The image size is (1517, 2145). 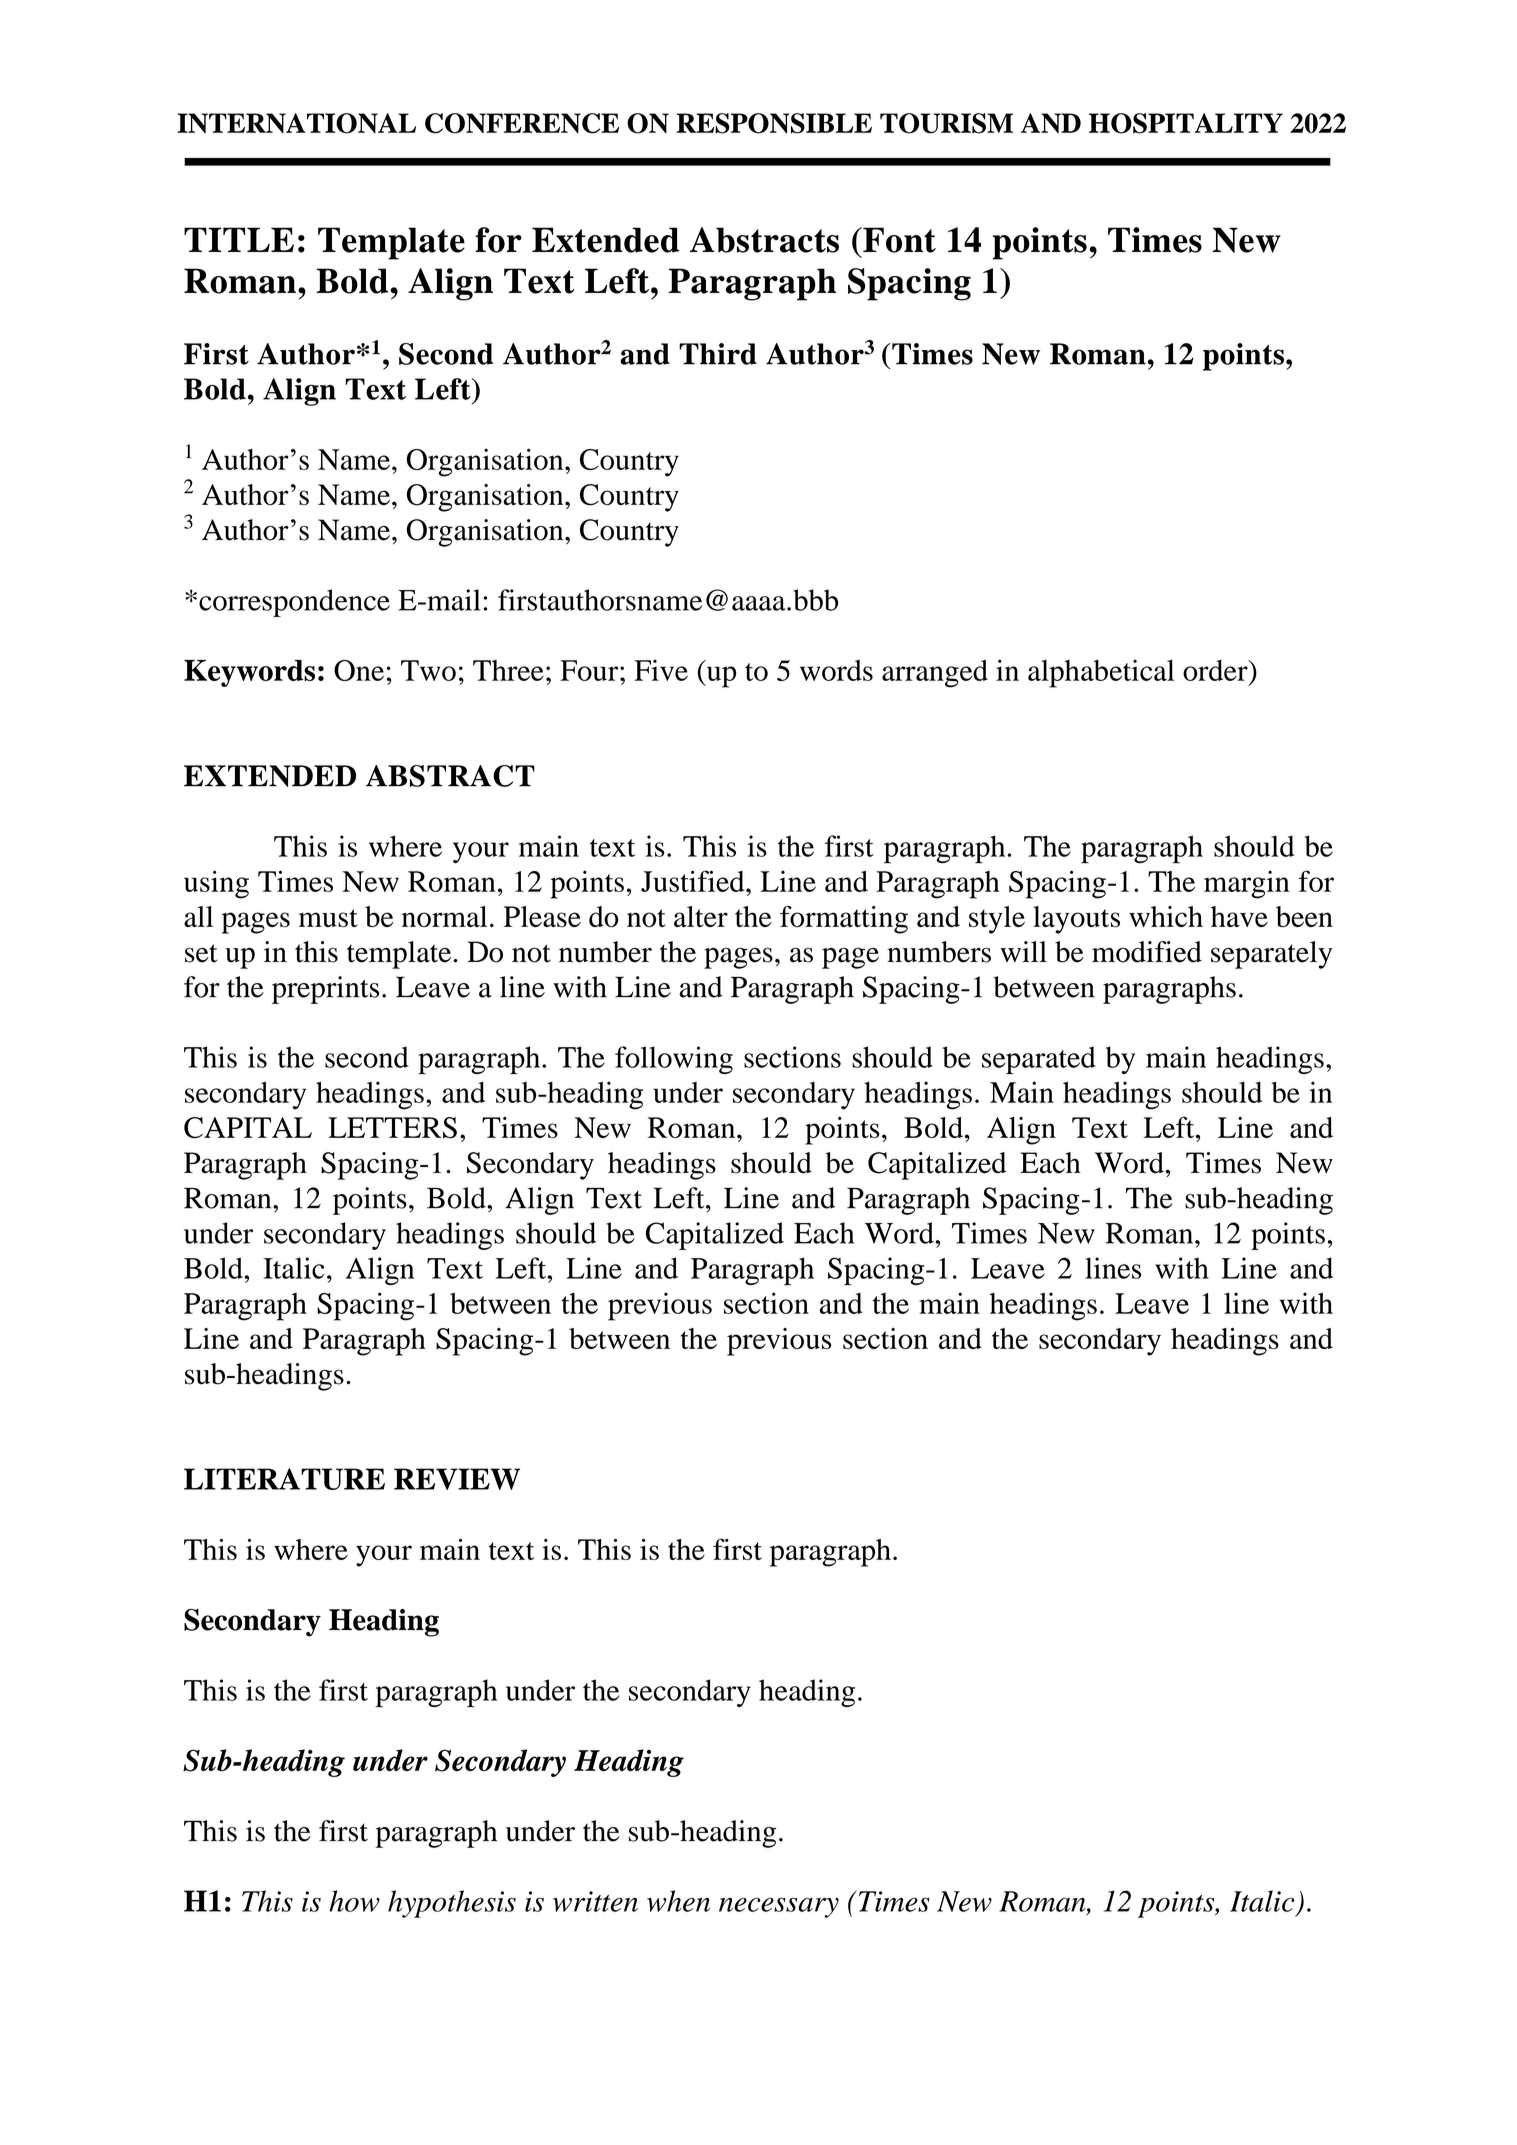 I want to click on following, so click(x=674, y=1060).
